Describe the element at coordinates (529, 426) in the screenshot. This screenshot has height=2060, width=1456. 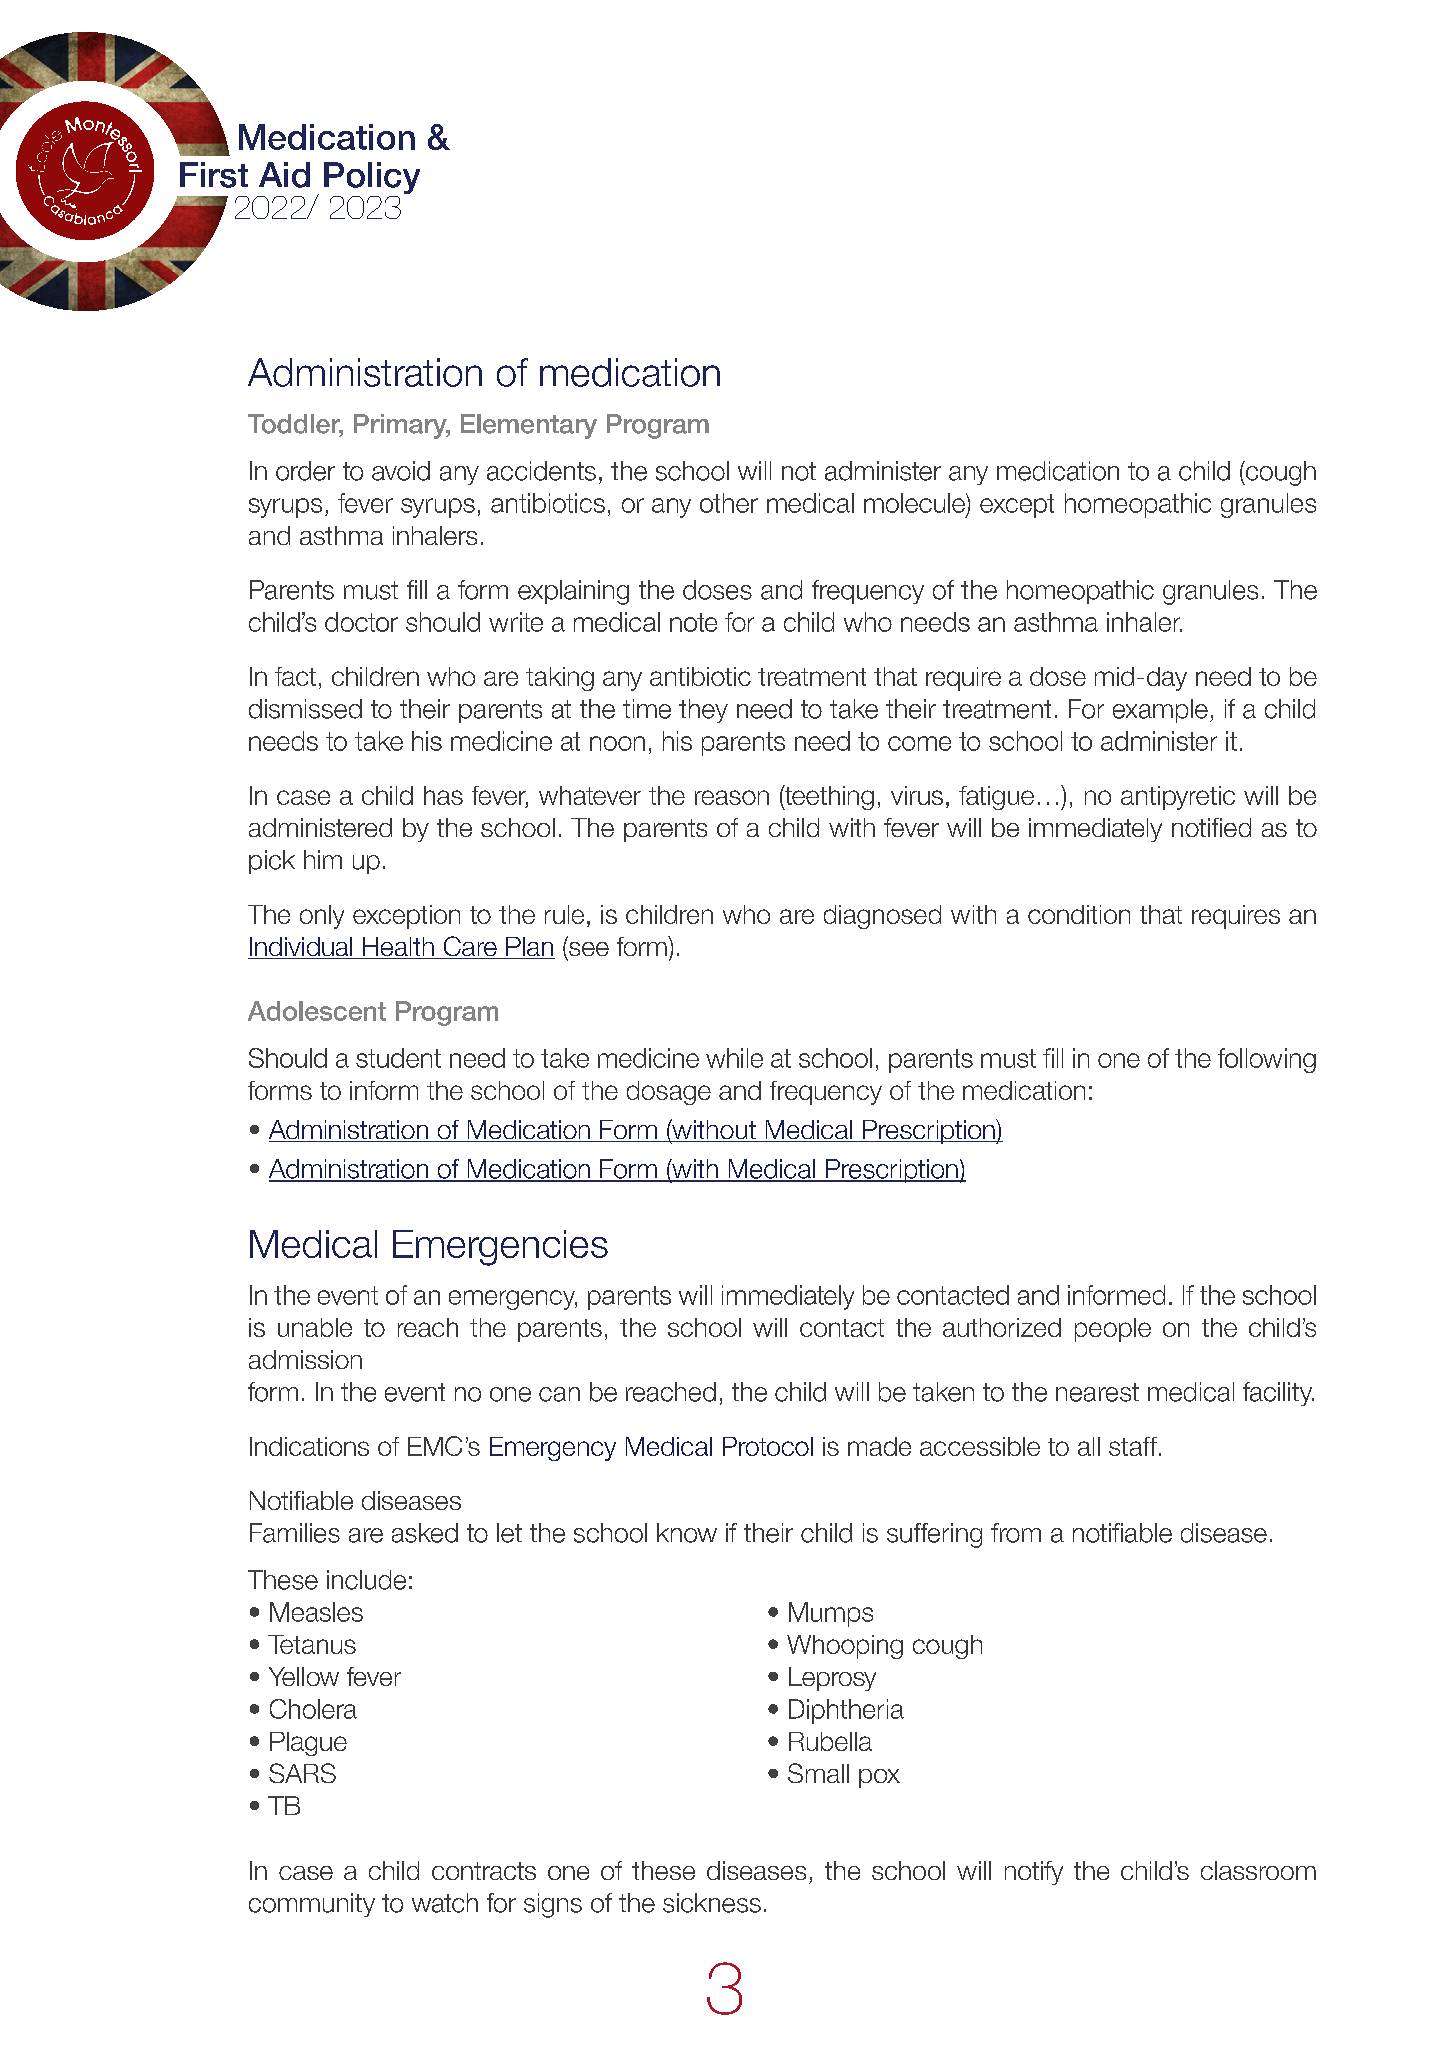
I see `Elementary` at that location.
